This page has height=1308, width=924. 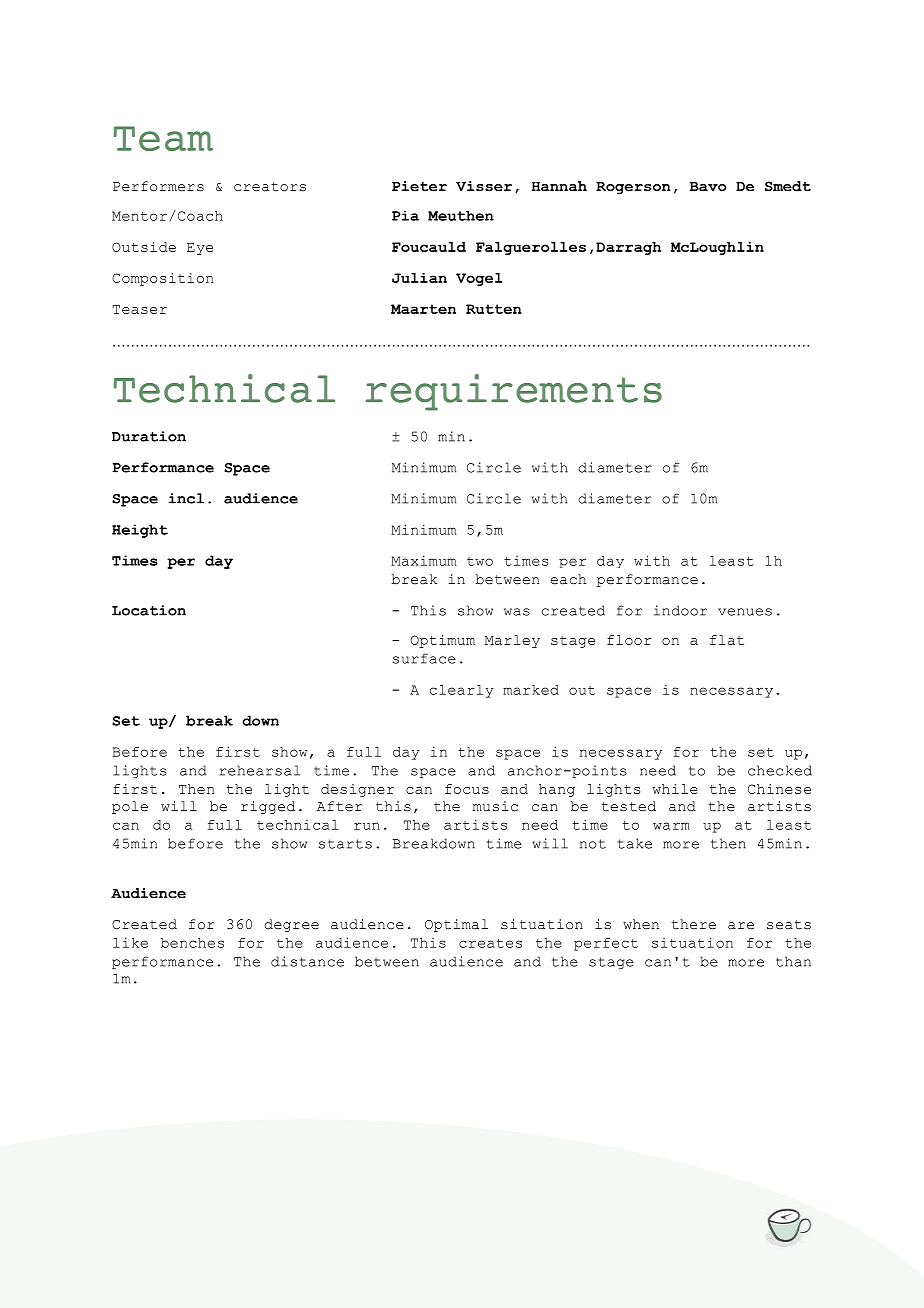 I want to click on Hannah, so click(x=559, y=186).
